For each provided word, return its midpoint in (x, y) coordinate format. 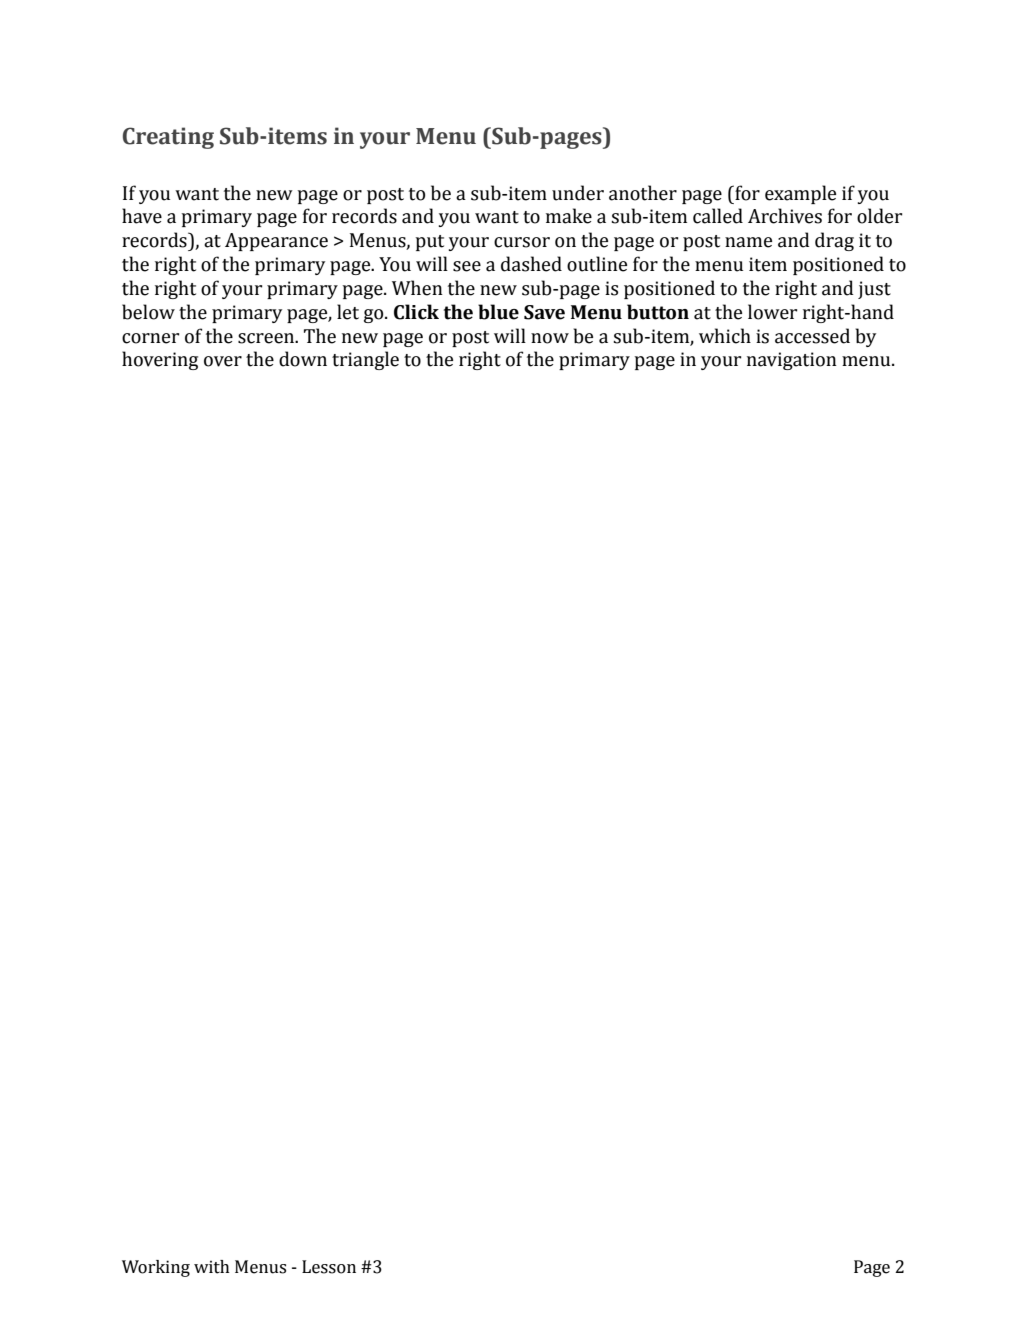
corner (150, 338)
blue (498, 312)
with (212, 1267)
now (550, 338)
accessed (812, 336)
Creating (168, 138)
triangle (365, 360)
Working (156, 1268)
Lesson (329, 1267)
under (578, 193)
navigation (792, 361)
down (303, 359)
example (800, 194)
